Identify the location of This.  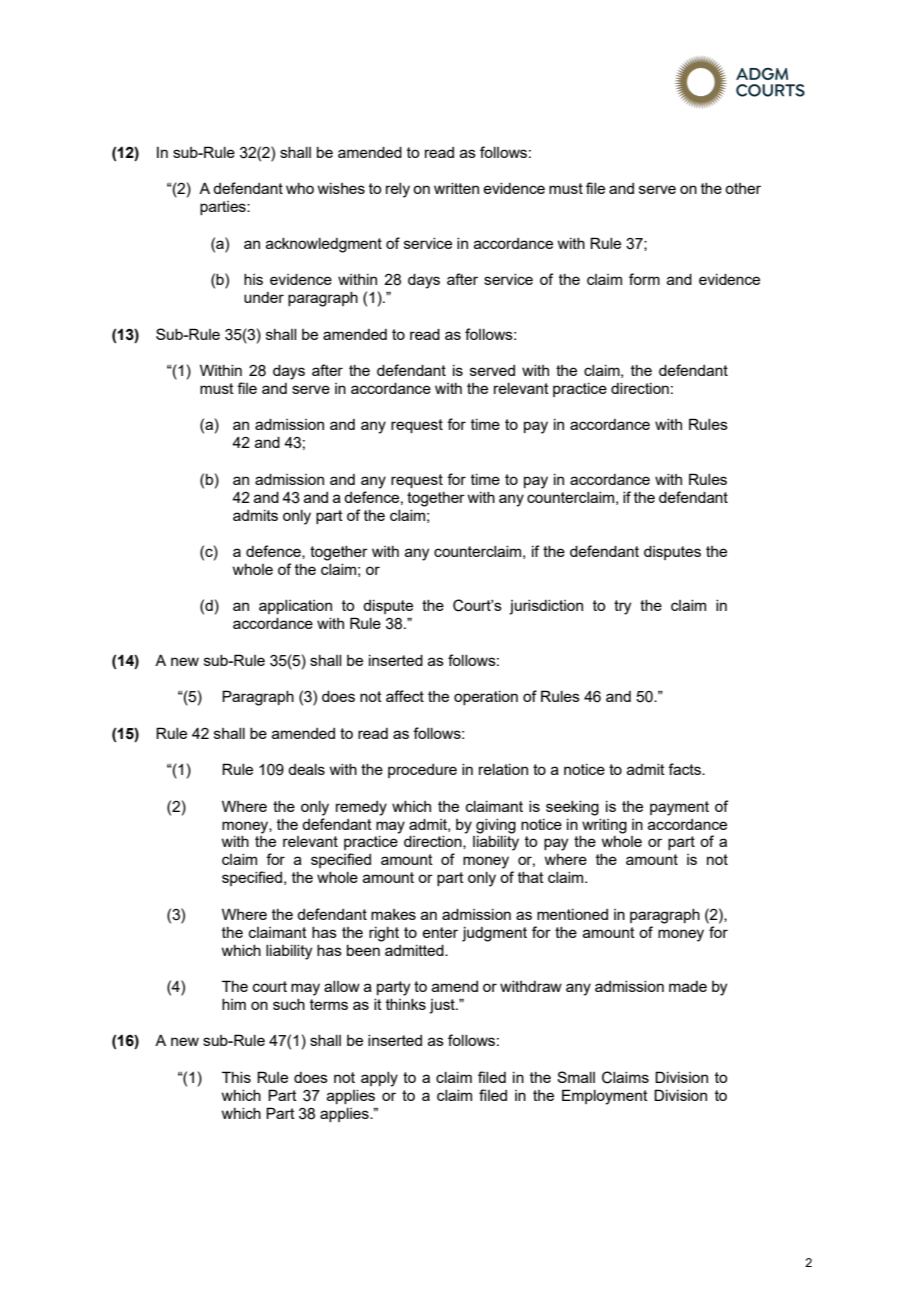
(236, 1077).
